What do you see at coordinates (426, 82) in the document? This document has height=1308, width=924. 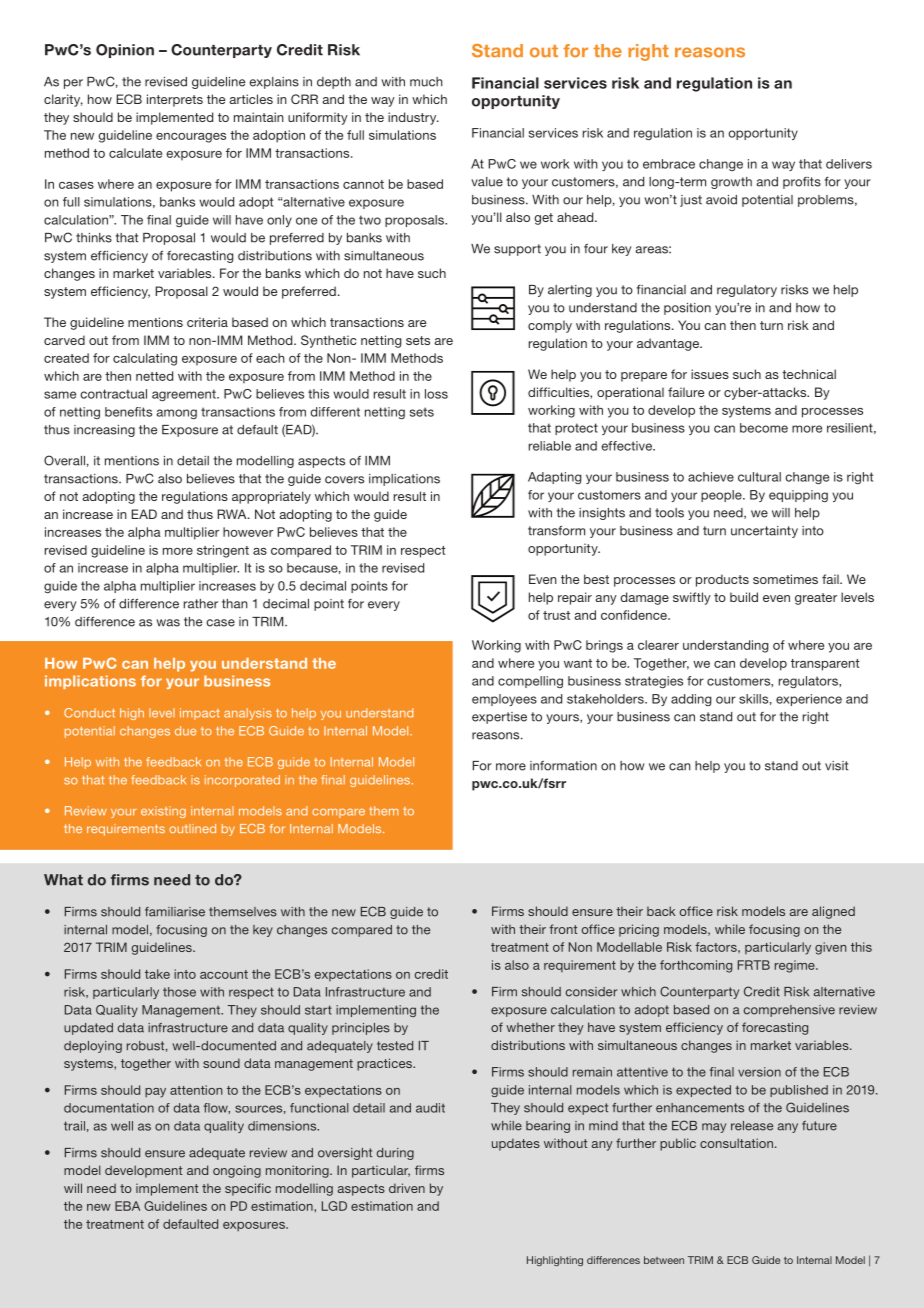 I see `much` at bounding box center [426, 82].
